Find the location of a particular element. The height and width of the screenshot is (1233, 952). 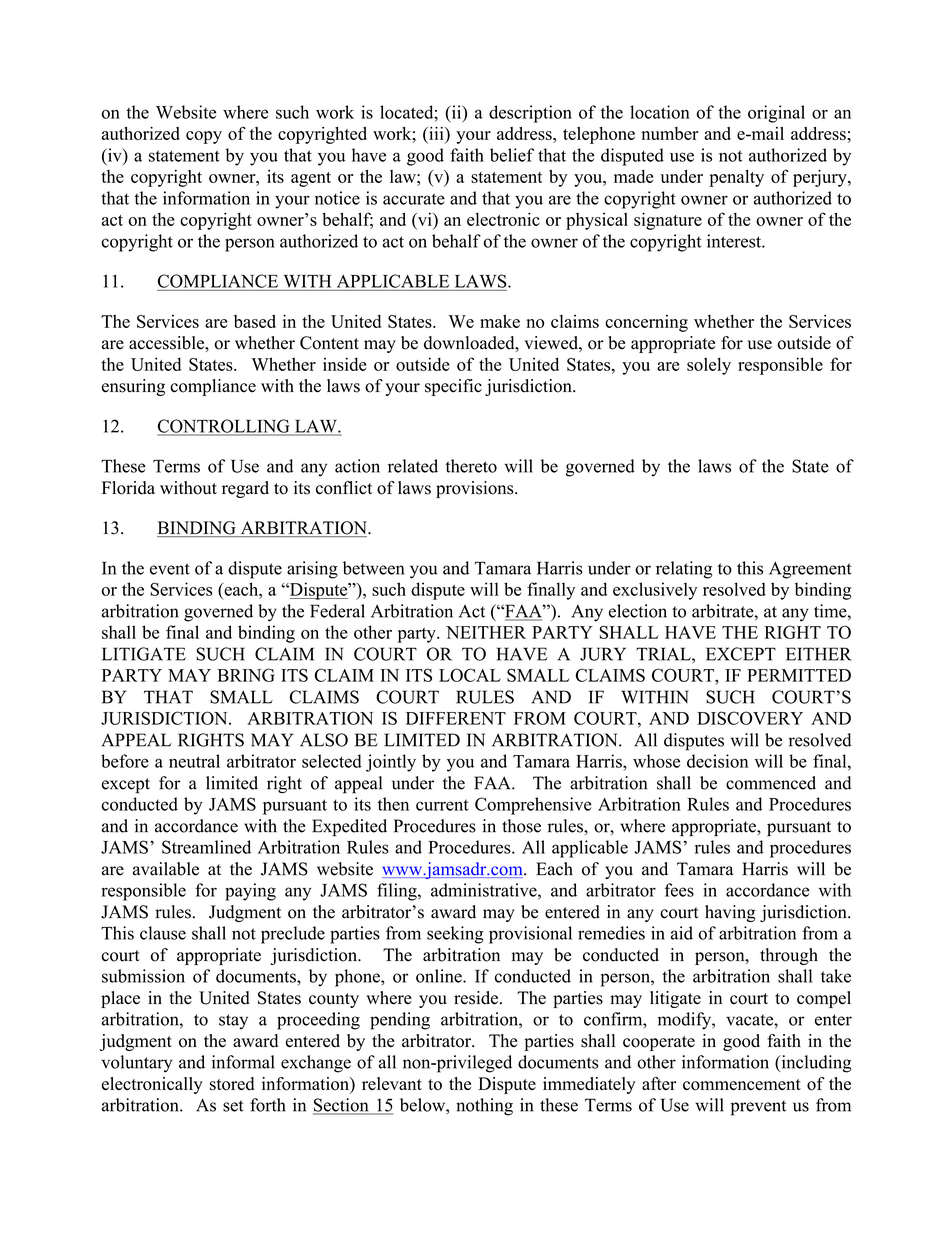

ensuring is located at coordinates (133, 387).
